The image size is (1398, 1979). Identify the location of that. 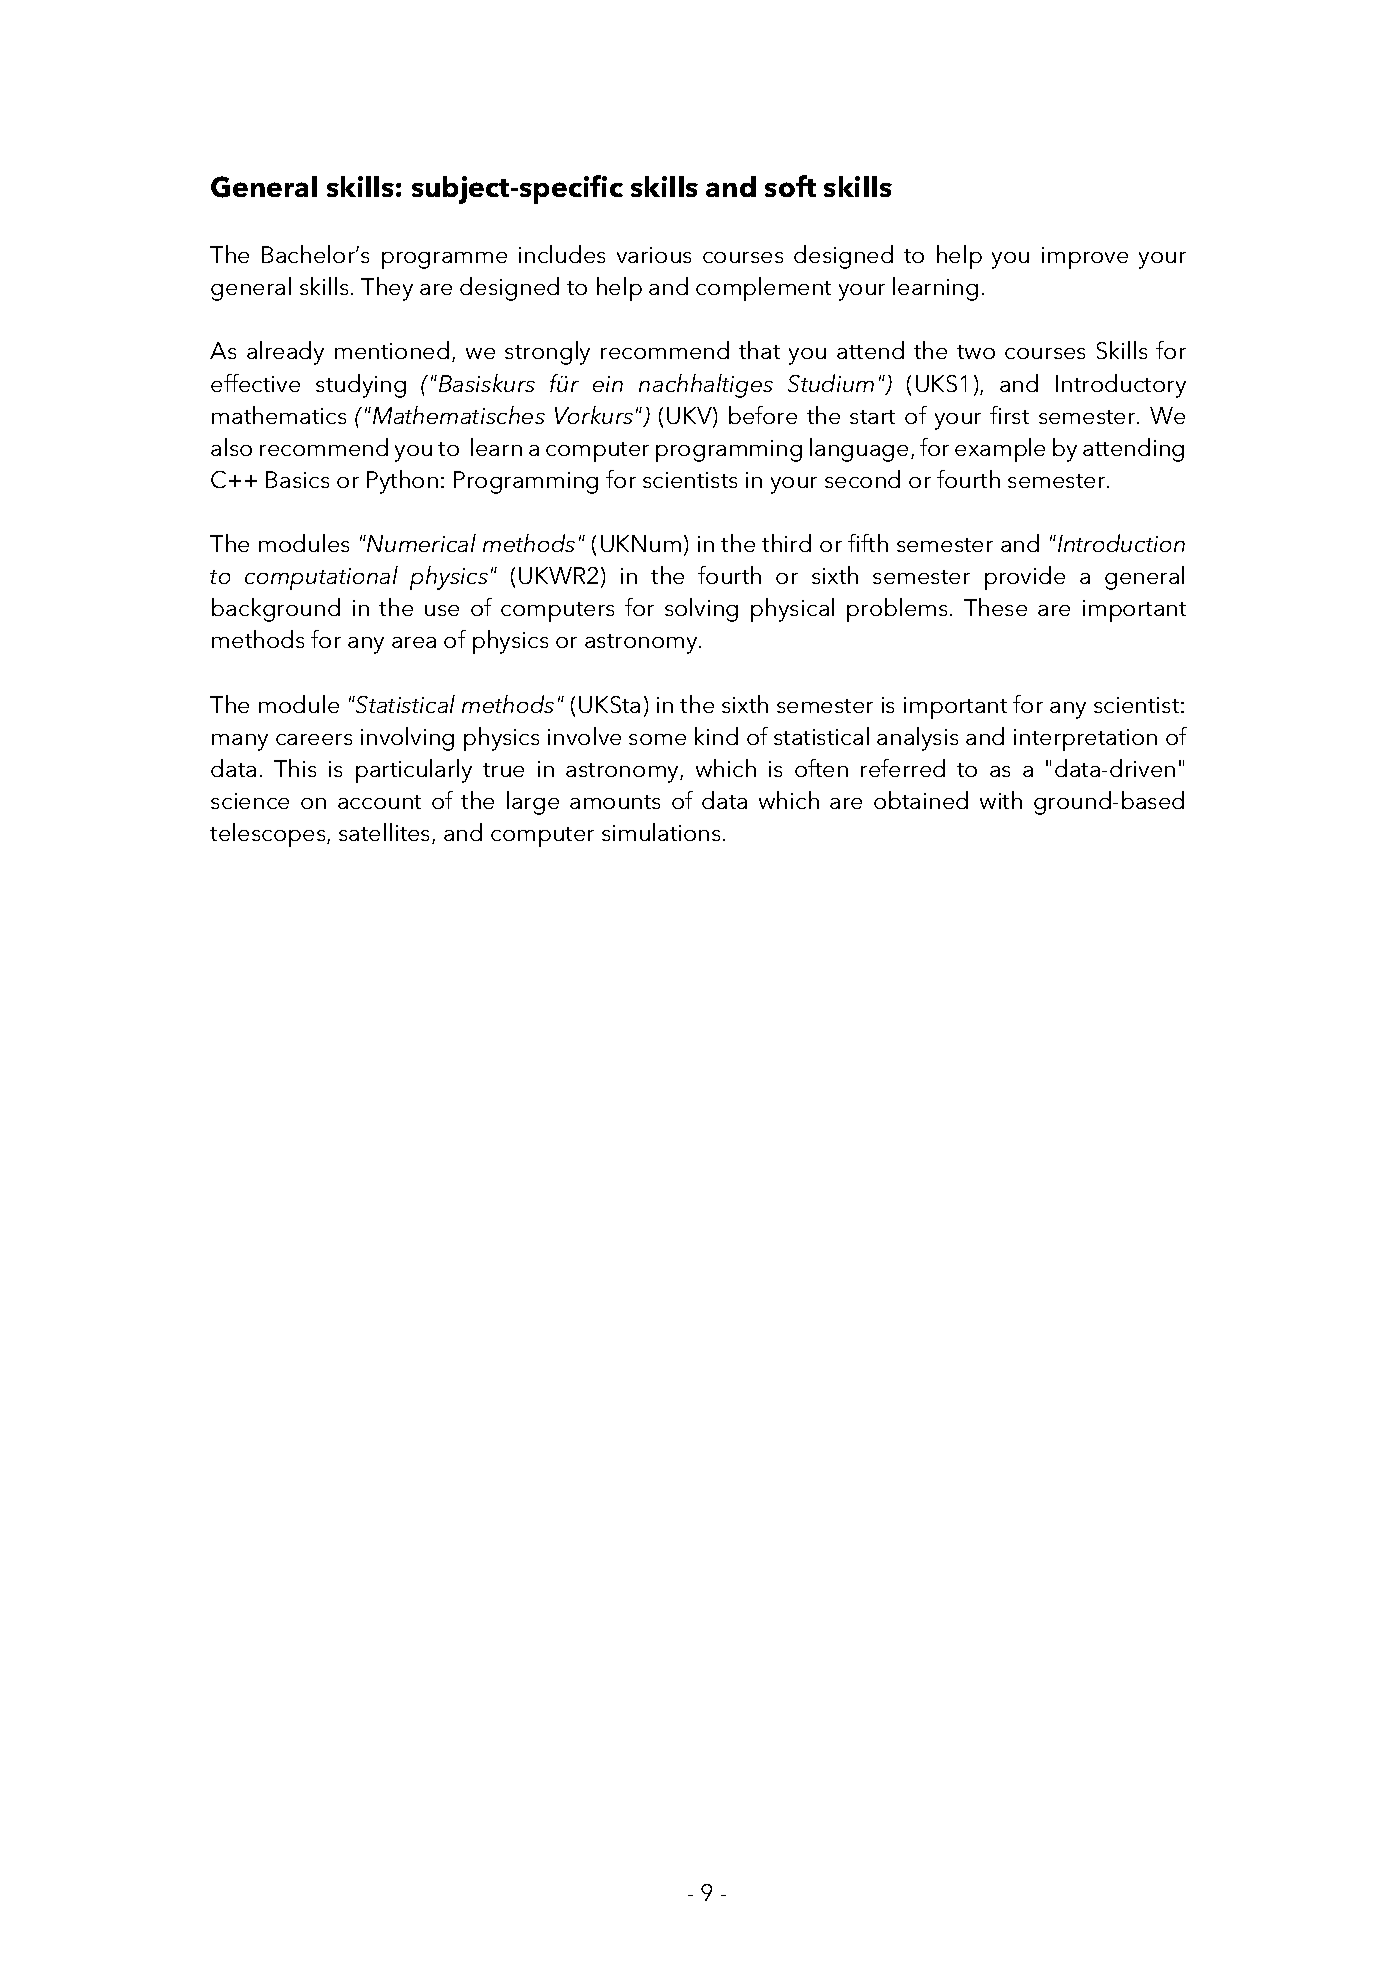
(759, 350).
